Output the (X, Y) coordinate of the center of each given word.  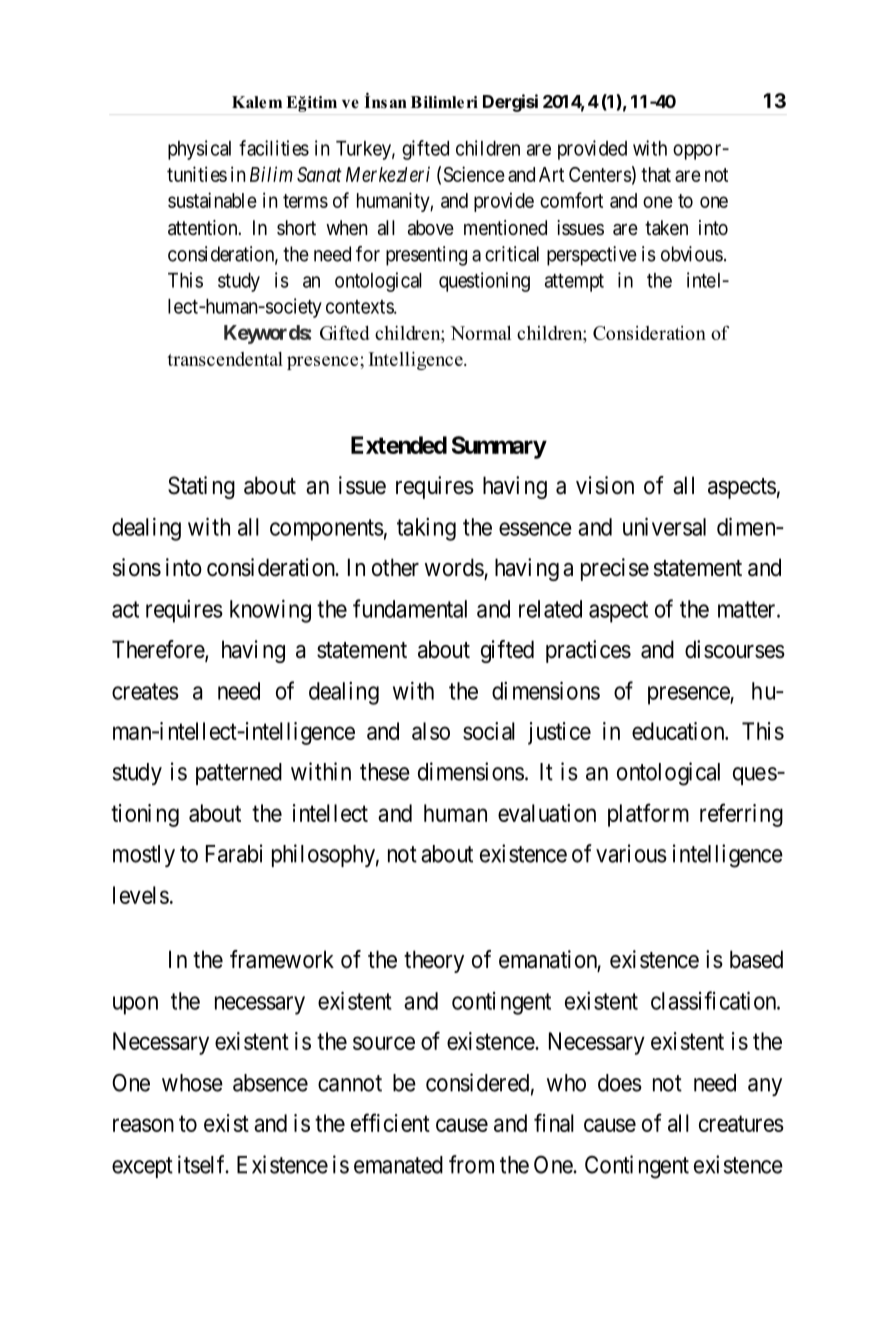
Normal (480, 333)
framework (282, 959)
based (756, 959)
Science (474, 174)
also (431, 731)
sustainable (212, 200)
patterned (239, 774)
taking (426, 529)
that (656, 174)
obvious (692, 254)
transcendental (225, 359)
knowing (270, 611)
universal (664, 526)
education (679, 731)
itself (203, 1164)
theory (434, 961)
